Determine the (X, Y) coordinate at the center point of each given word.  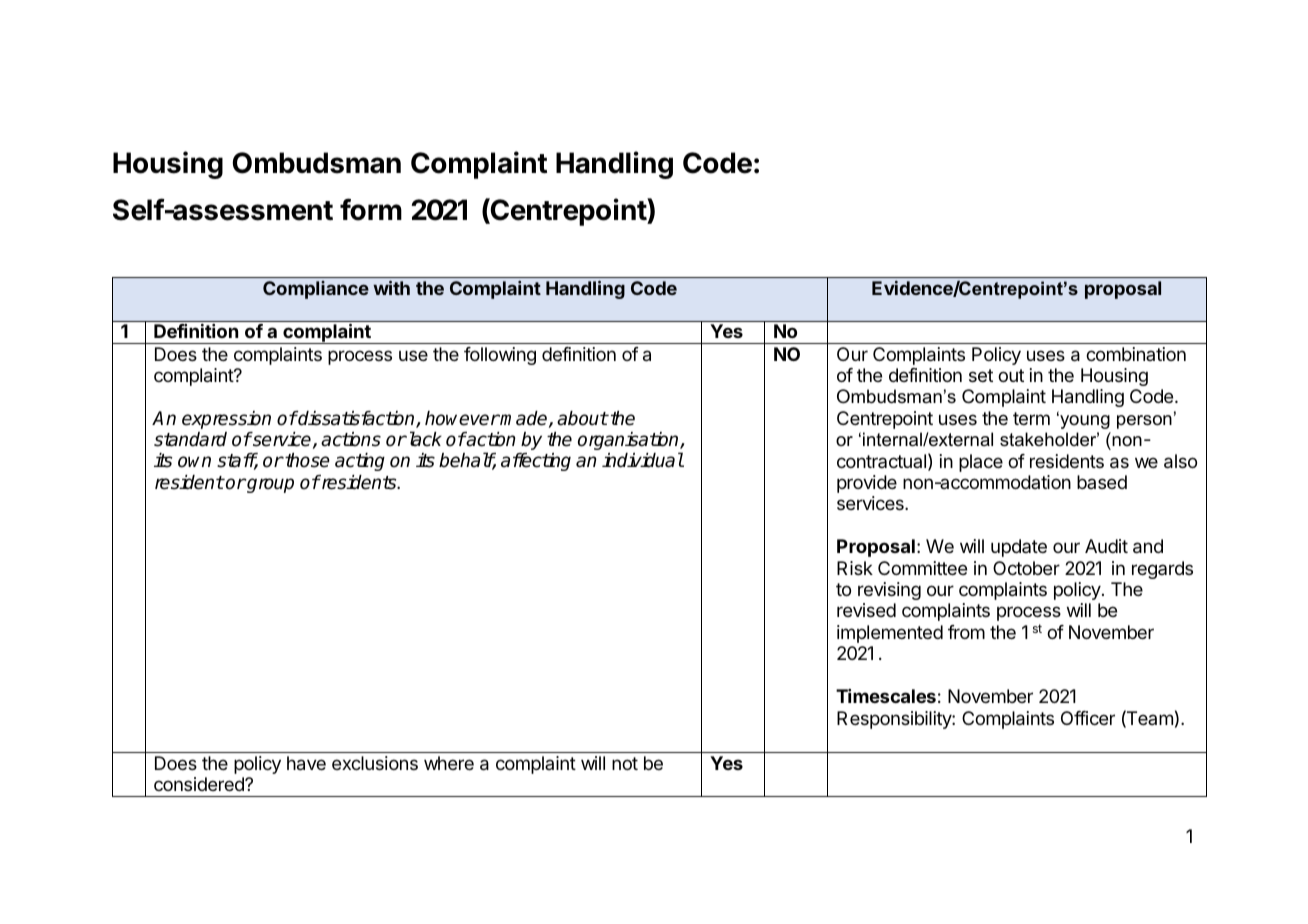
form (371, 209)
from (966, 632)
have (306, 763)
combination (1136, 354)
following (500, 356)
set (981, 375)
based (1102, 482)
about (582, 418)
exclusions (375, 763)
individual (643, 460)
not (625, 763)
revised (866, 610)
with (391, 288)
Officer (1088, 718)
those (306, 460)
